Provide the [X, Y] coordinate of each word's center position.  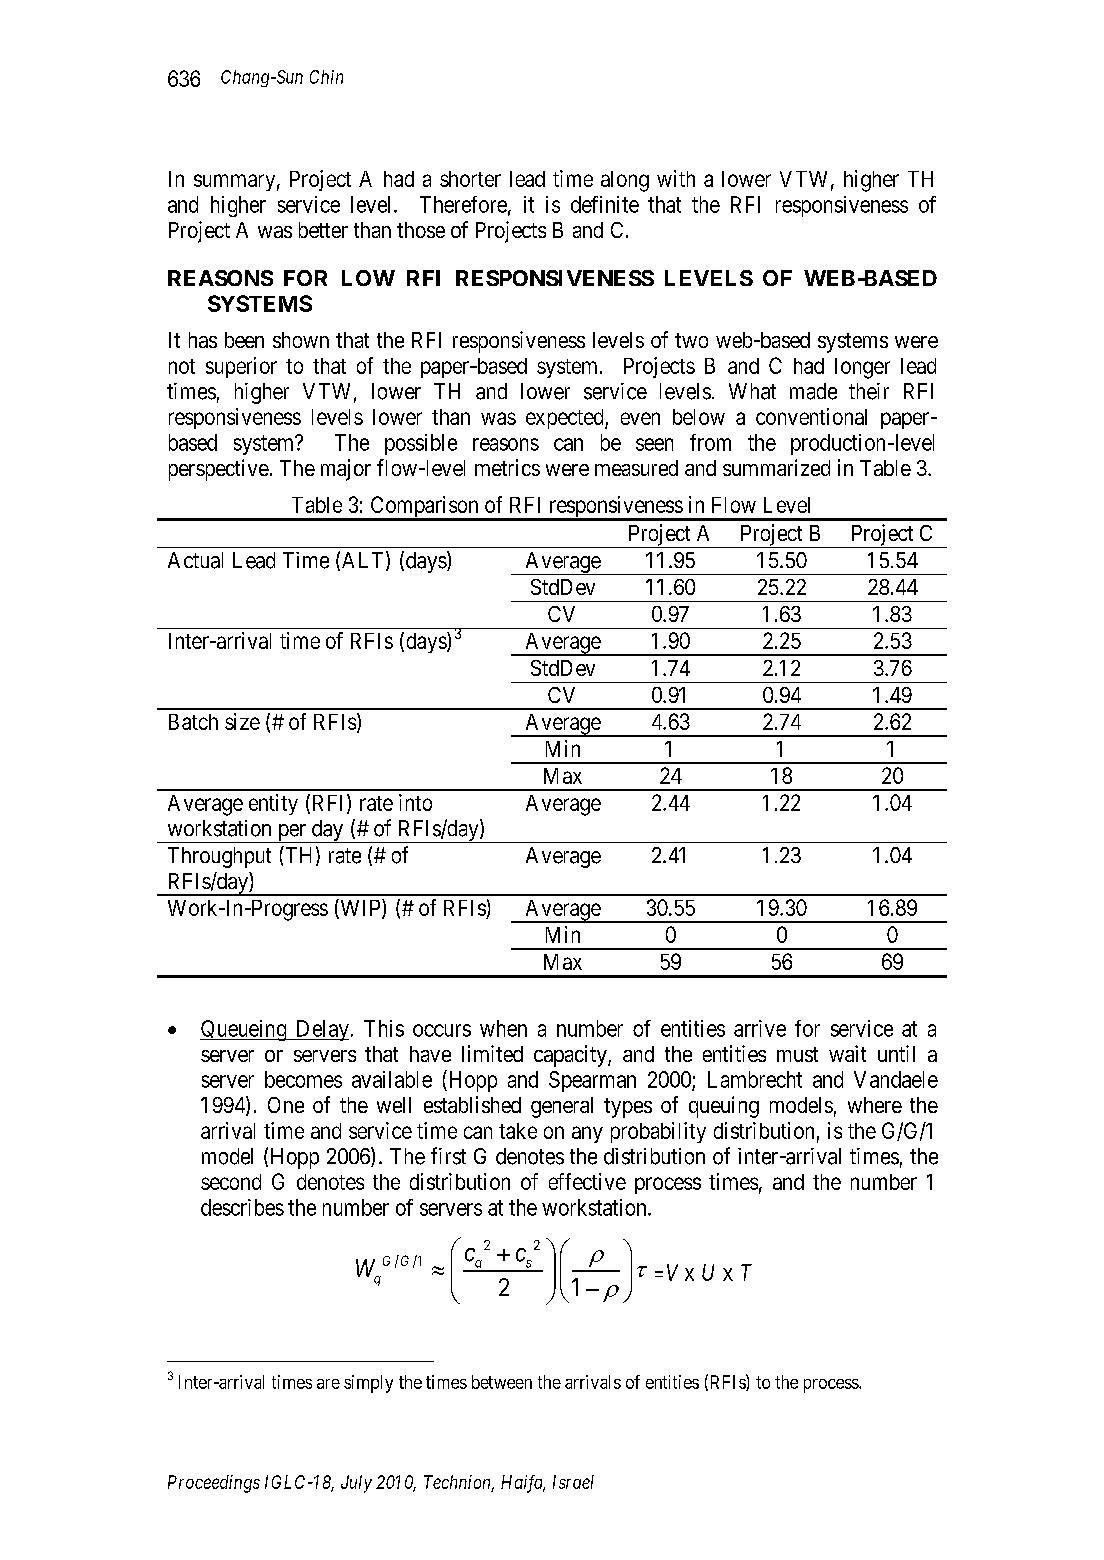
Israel [573, 1482]
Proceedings [214, 1484]
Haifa [523, 1484]
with [676, 178]
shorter [470, 179]
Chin [326, 77]
